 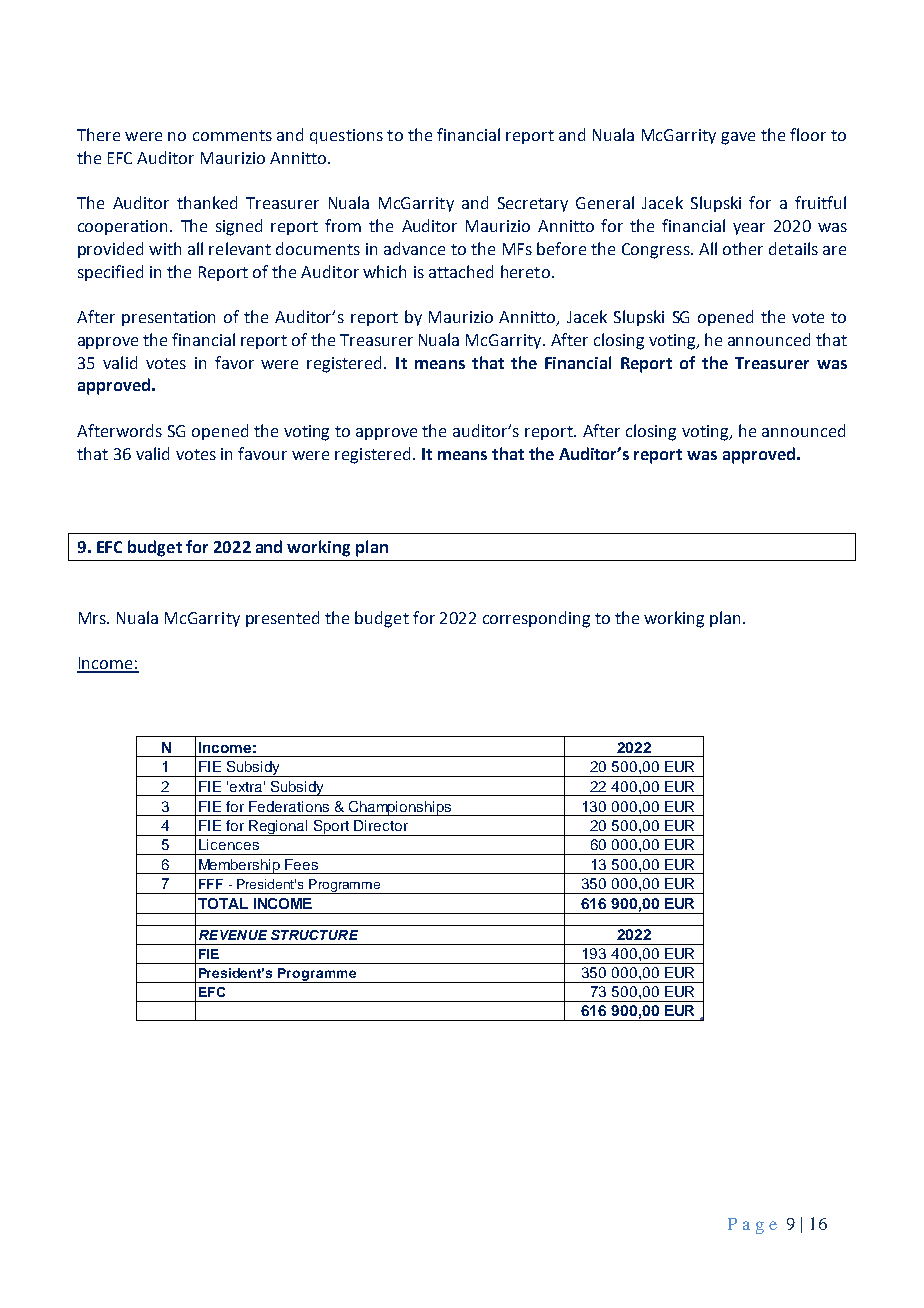 What do you see at coordinates (232, 135) in the page?
I see `comments` at bounding box center [232, 135].
